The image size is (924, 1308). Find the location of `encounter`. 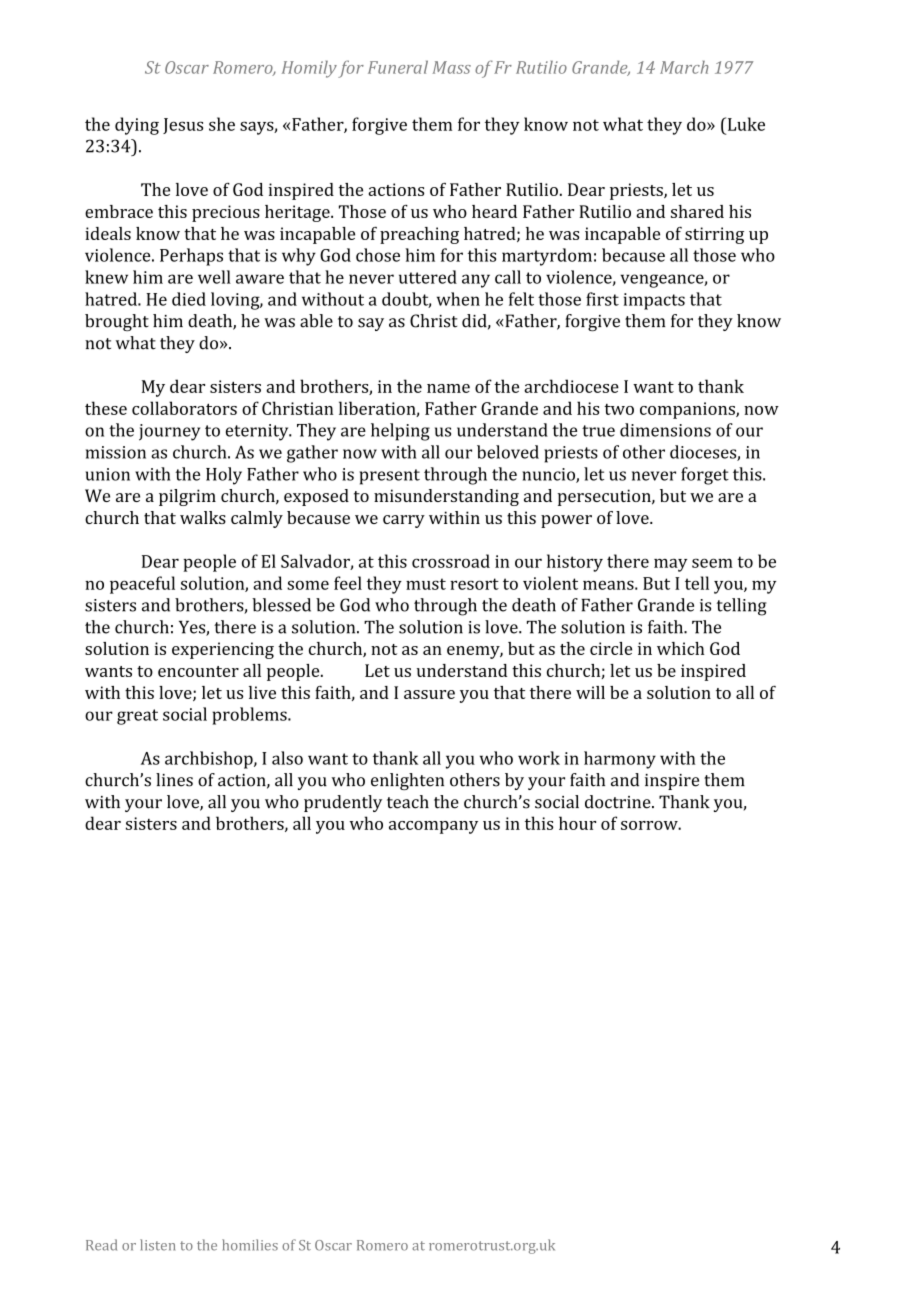

encounter is located at coordinates (198, 671).
